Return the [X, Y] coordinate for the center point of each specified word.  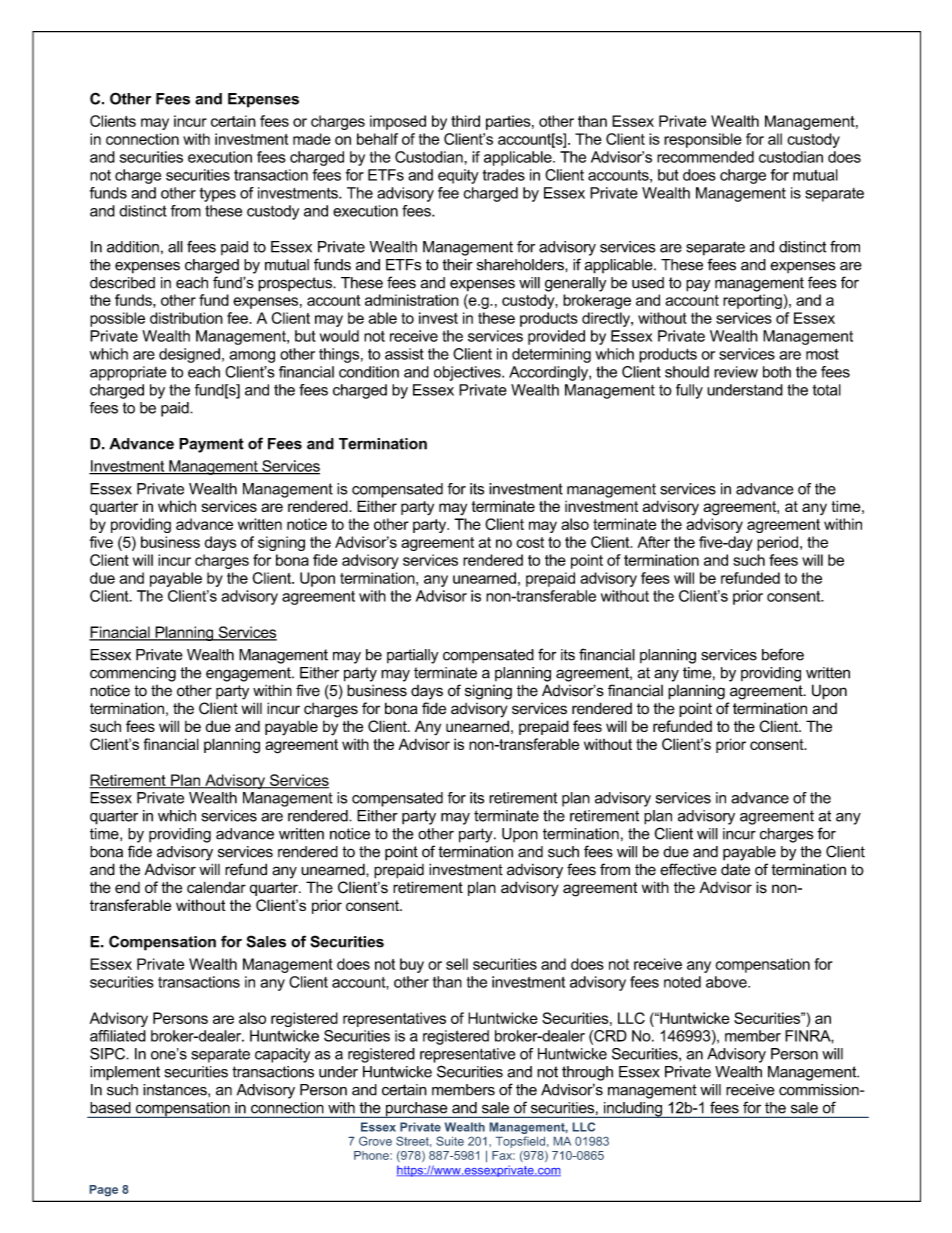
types [218, 195]
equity [458, 176]
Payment [211, 445]
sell [457, 964]
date [735, 869]
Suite [450, 1141]
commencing [133, 674]
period [777, 543]
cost [530, 542]
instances [176, 1090]
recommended [705, 157]
